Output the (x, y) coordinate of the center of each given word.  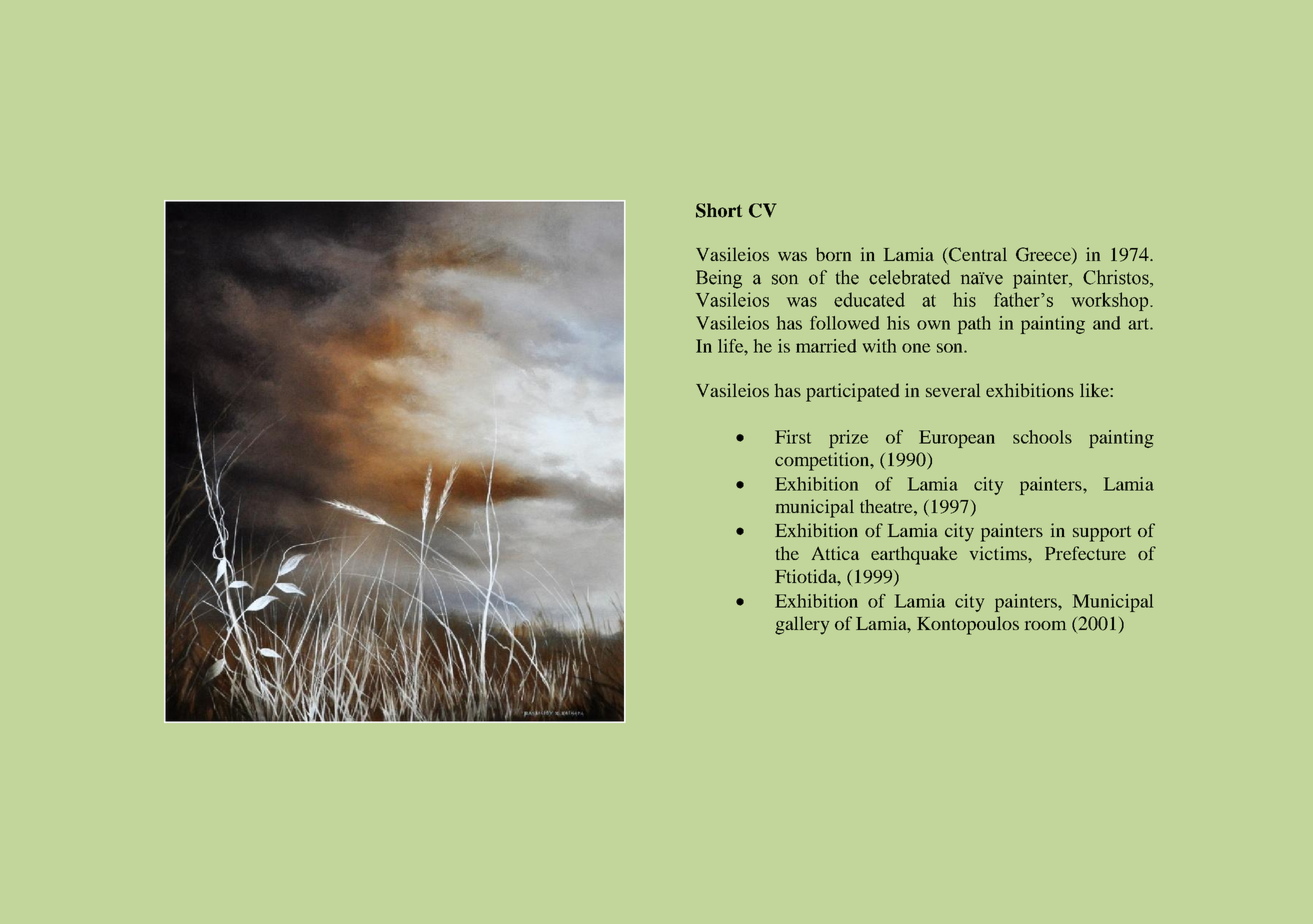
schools (1042, 437)
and (1106, 323)
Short (719, 210)
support (1102, 534)
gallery (802, 625)
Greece (1044, 255)
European (957, 439)
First (793, 437)
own (933, 325)
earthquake (914, 555)
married (826, 346)
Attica (835, 553)
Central (977, 255)
